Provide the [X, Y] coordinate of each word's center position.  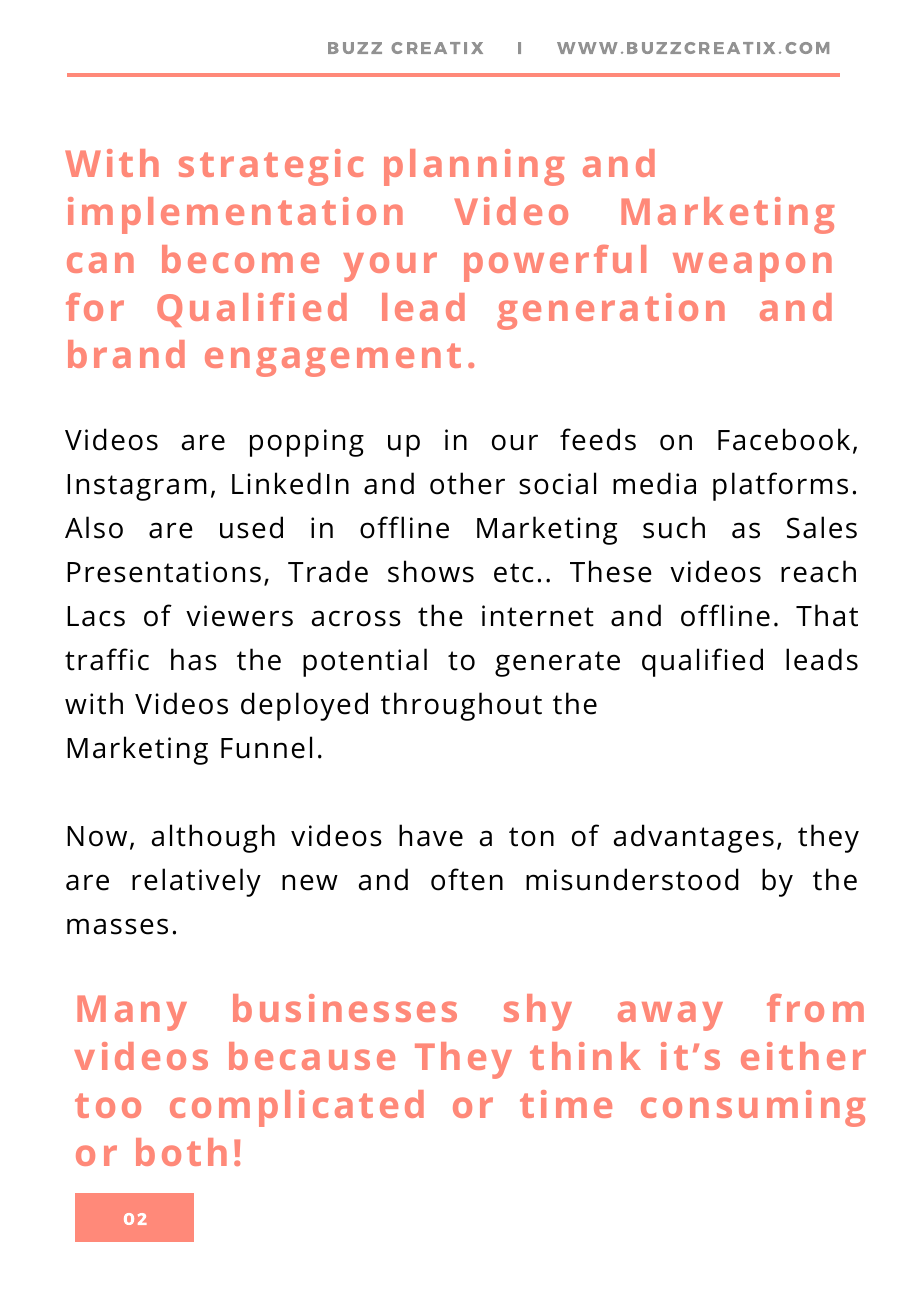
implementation [235, 215]
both [181, 1152]
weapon [752, 267]
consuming [753, 1108]
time [566, 1104]
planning [474, 167]
